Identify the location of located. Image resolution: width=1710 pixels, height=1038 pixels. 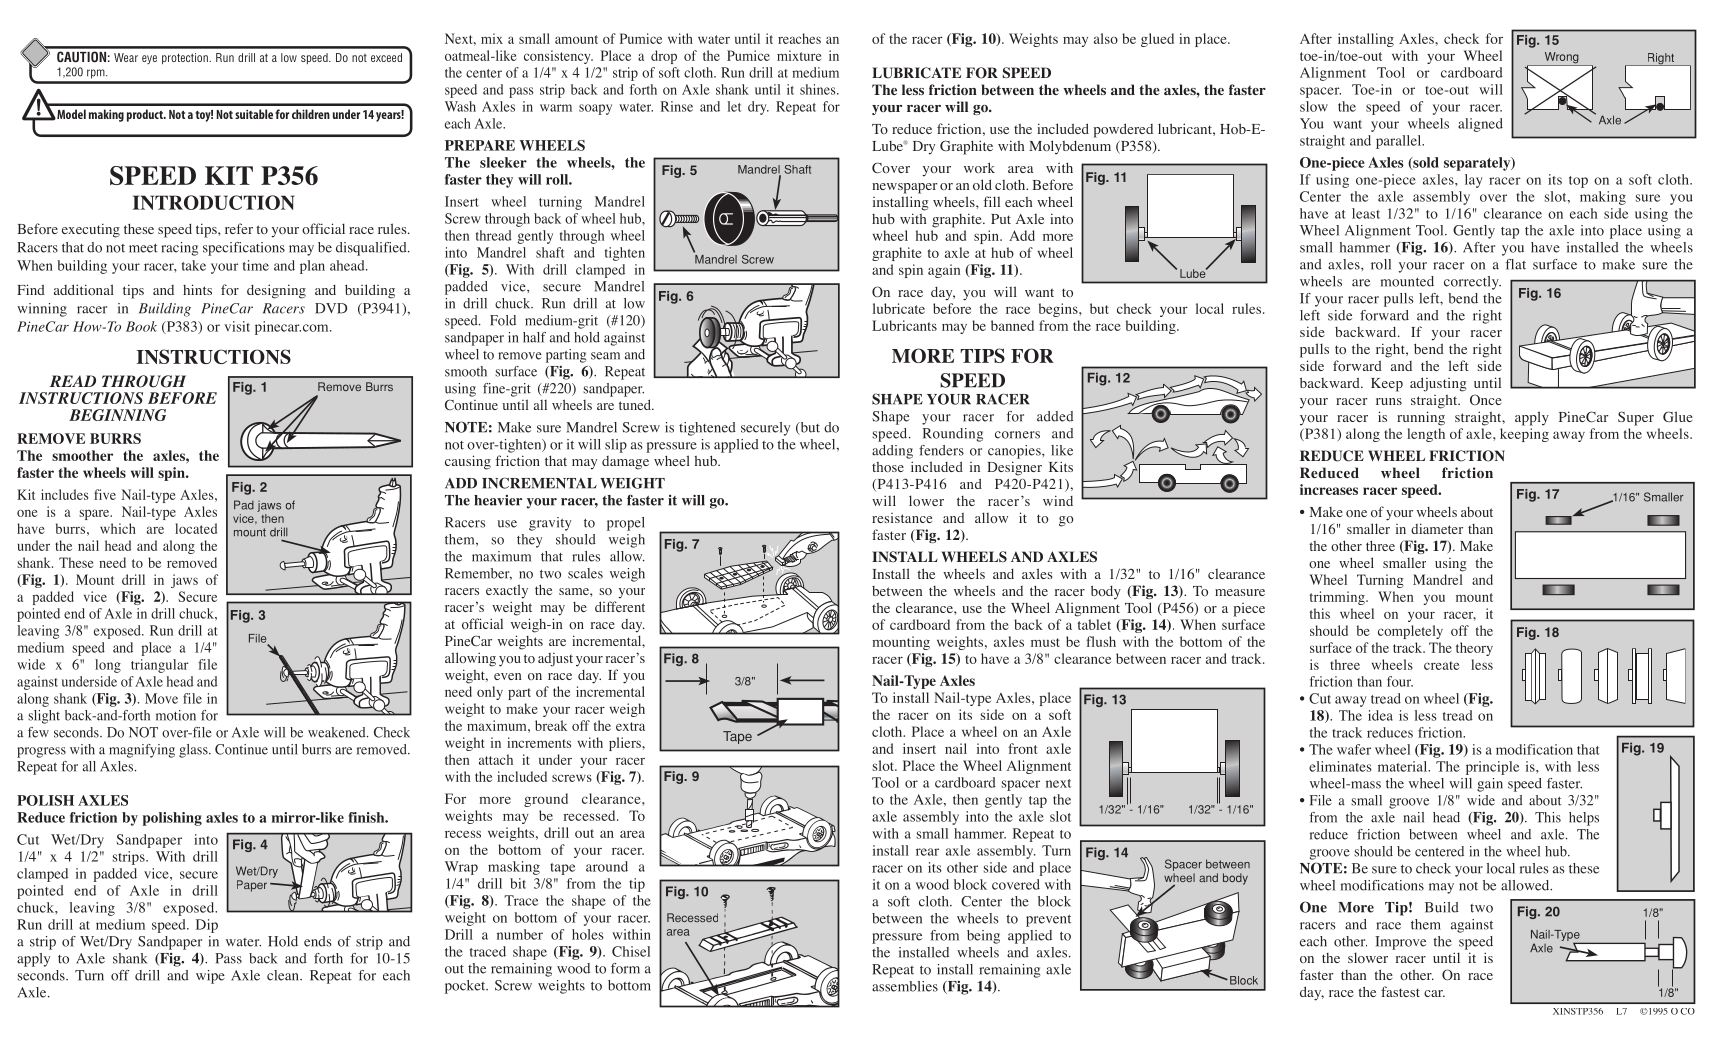
(196, 528).
